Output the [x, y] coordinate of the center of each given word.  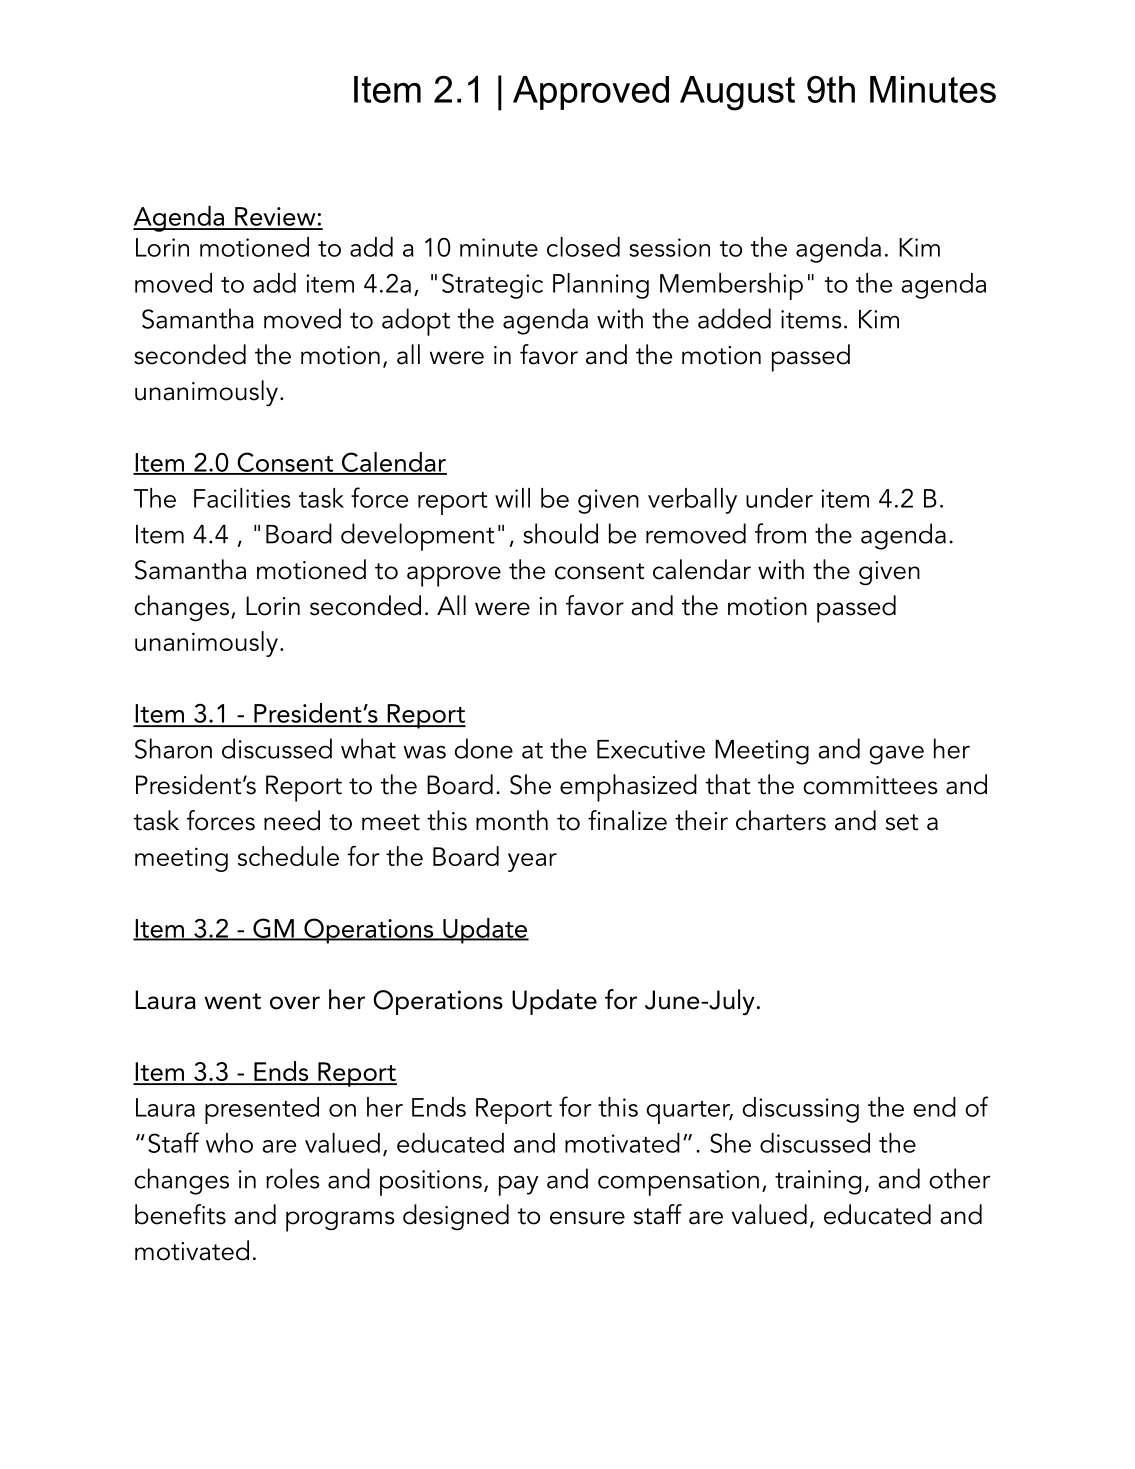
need [292, 820]
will [512, 498]
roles [293, 1178]
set [902, 822]
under [779, 498]
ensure [587, 1218]
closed [583, 247]
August [737, 93]
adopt [416, 322]
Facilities [242, 498]
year [532, 862]
